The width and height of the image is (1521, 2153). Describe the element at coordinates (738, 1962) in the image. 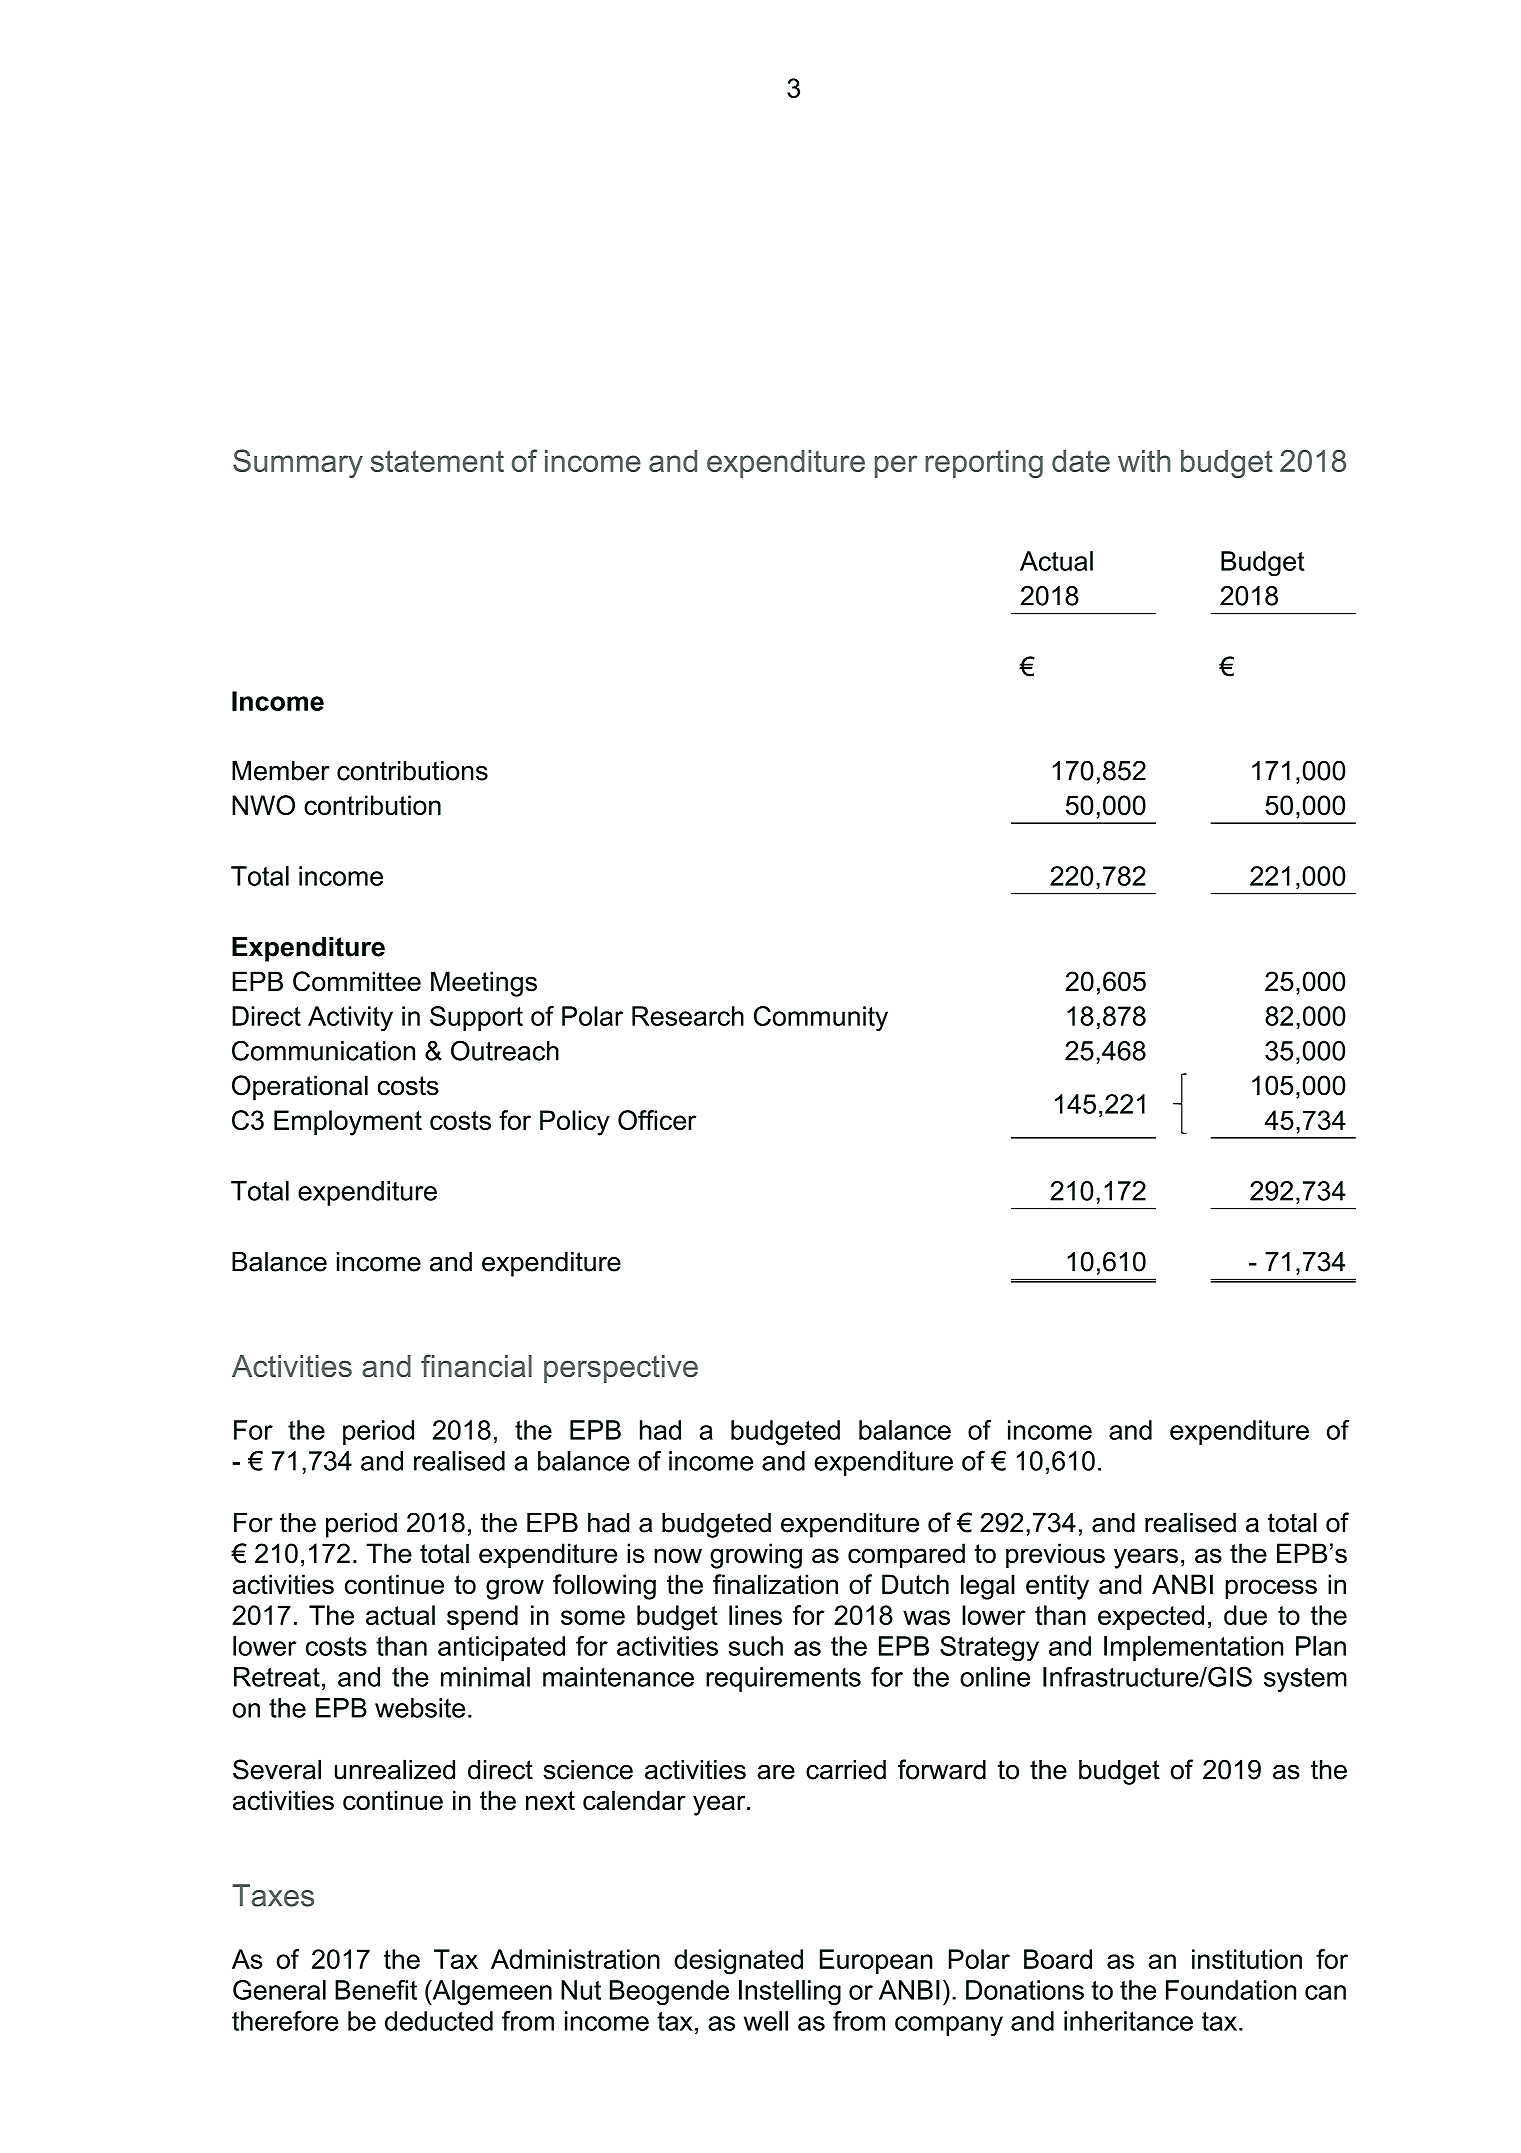

I see `designated` at that location.
